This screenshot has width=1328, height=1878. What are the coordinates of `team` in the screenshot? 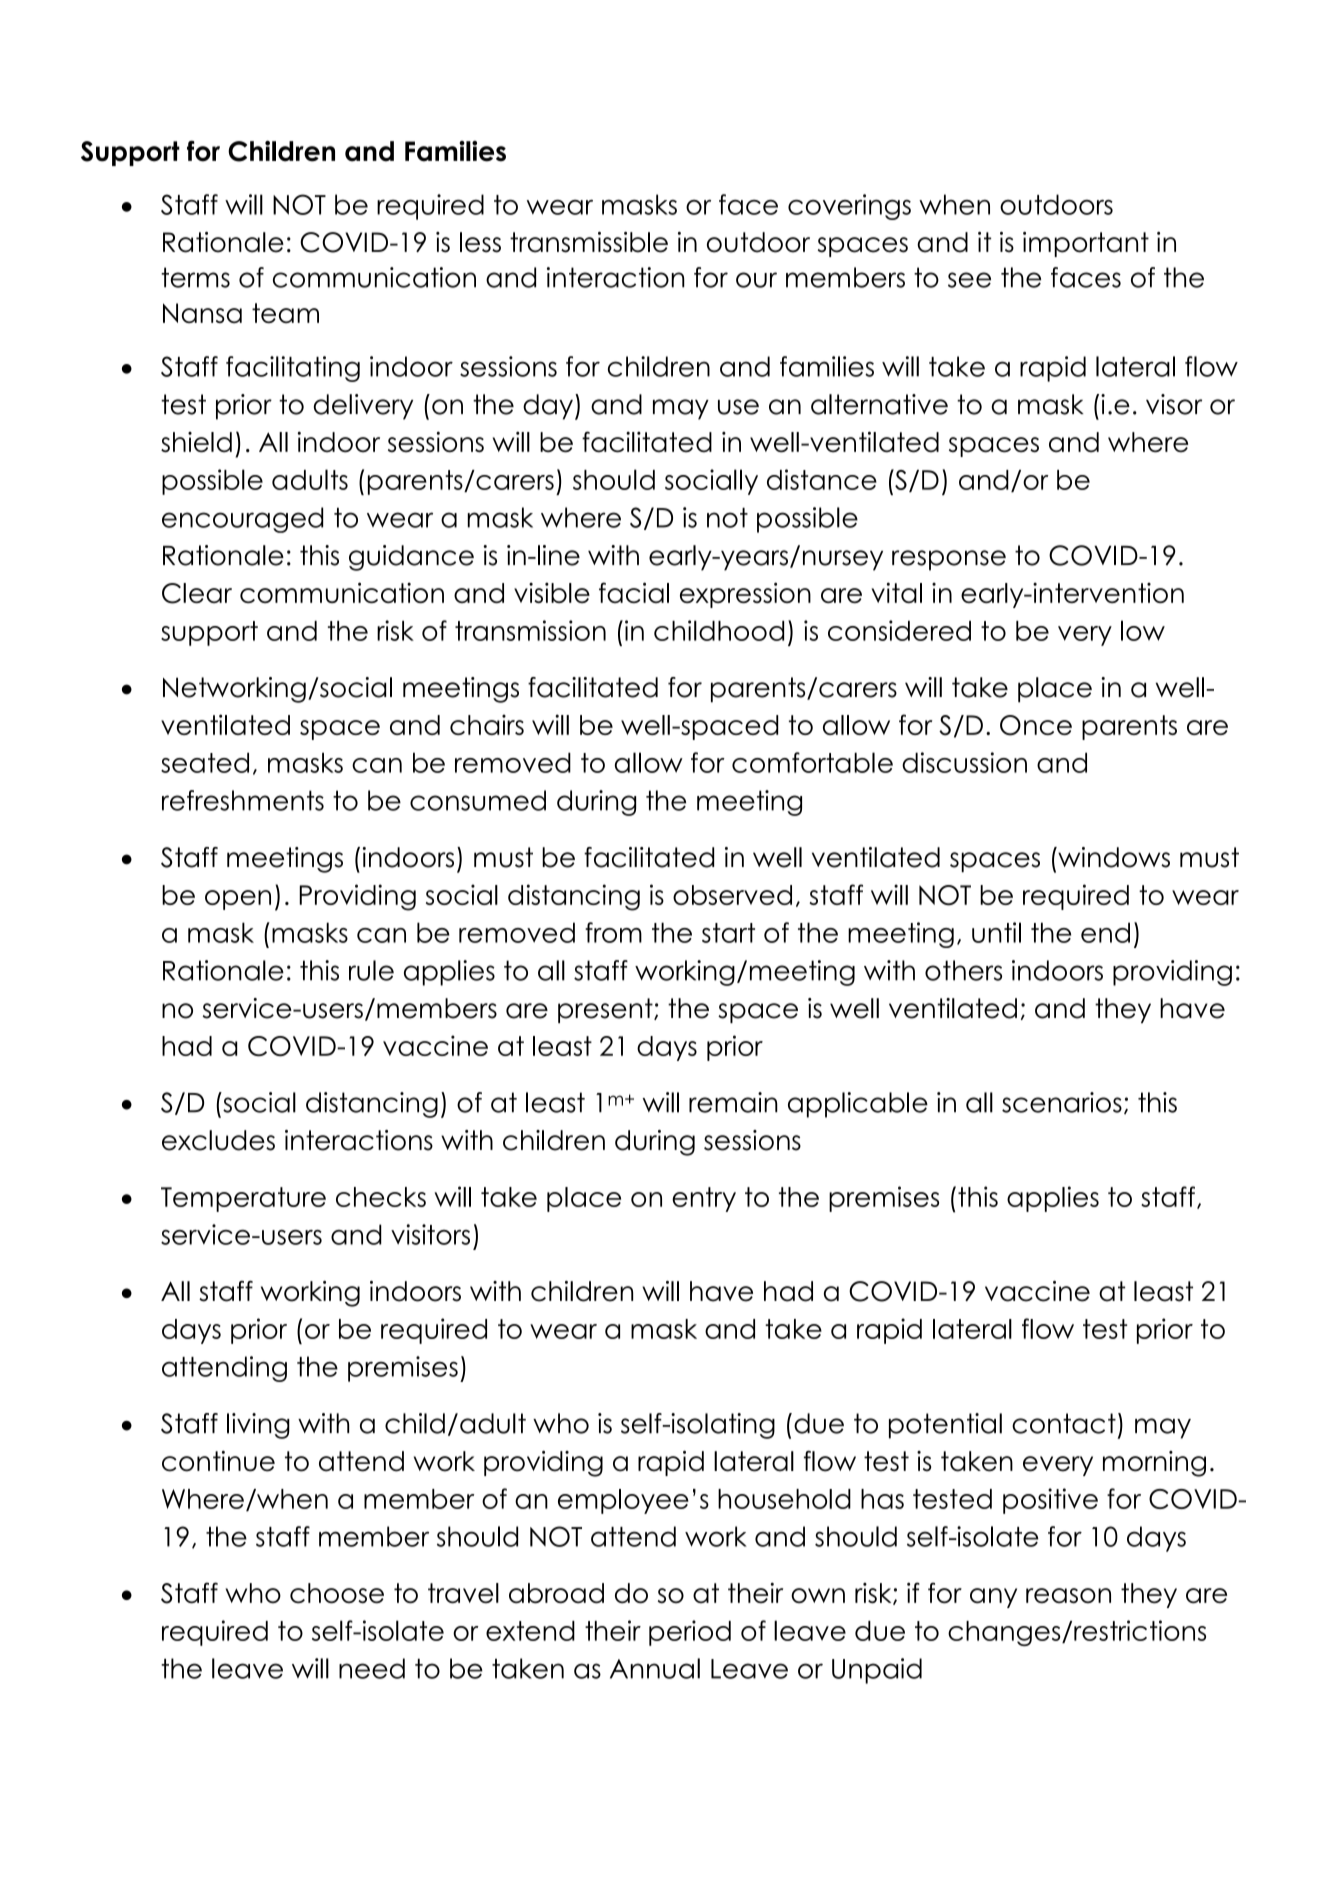 It's located at (285, 313).
